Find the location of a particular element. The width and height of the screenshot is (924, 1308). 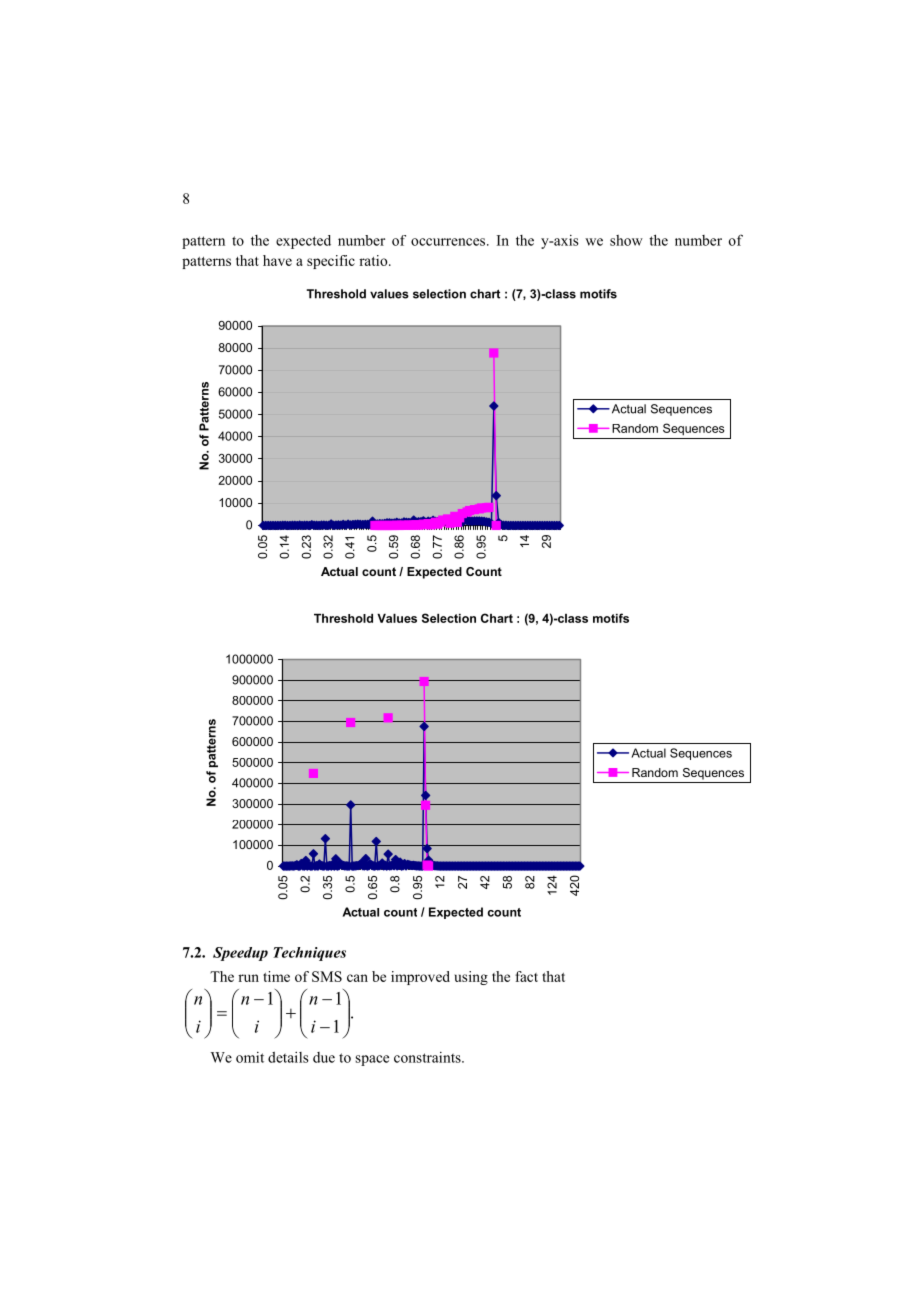

can is located at coordinates (357, 978).
